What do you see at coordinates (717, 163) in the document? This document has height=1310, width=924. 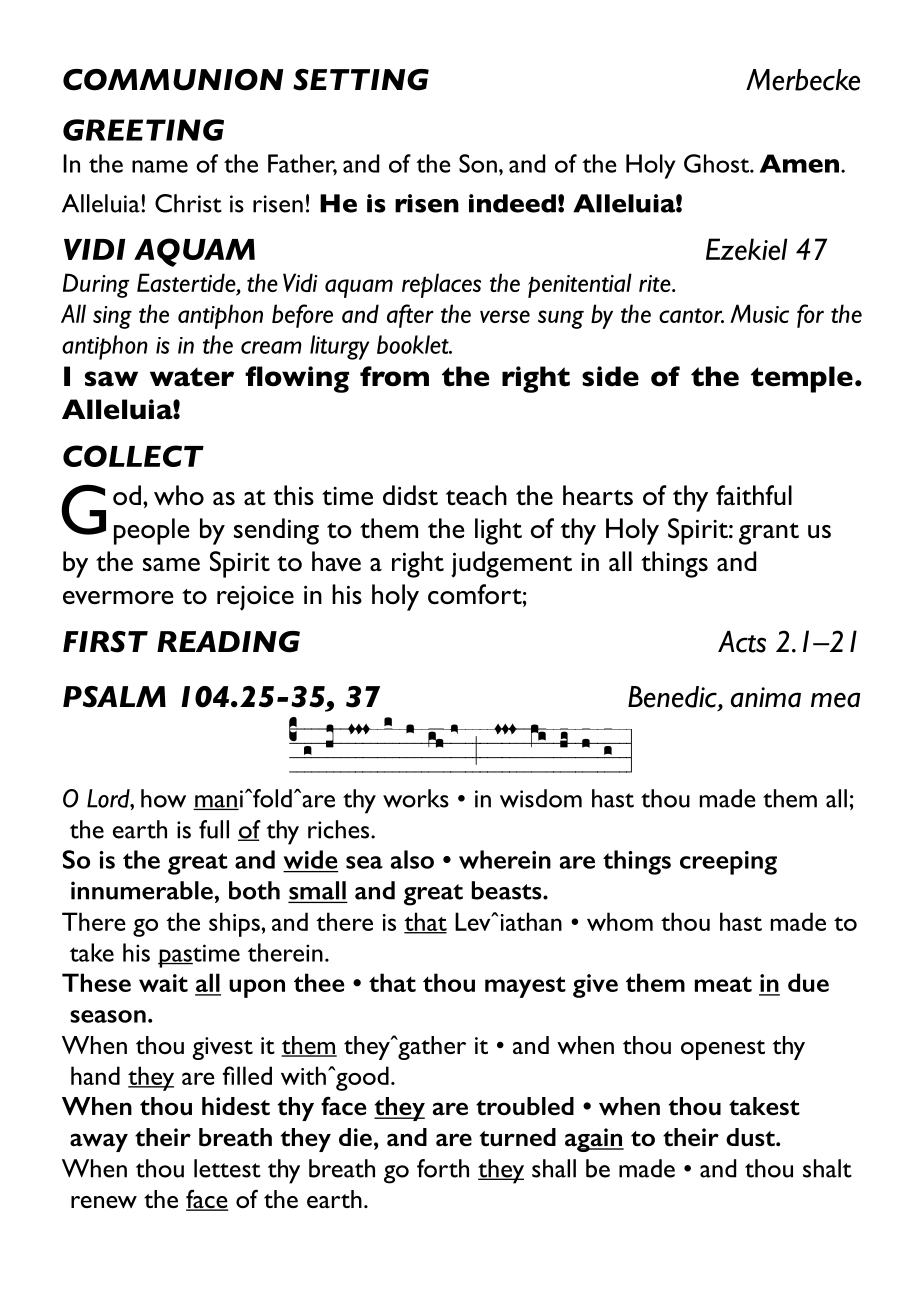 I see `Ghost` at bounding box center [717, 163].
